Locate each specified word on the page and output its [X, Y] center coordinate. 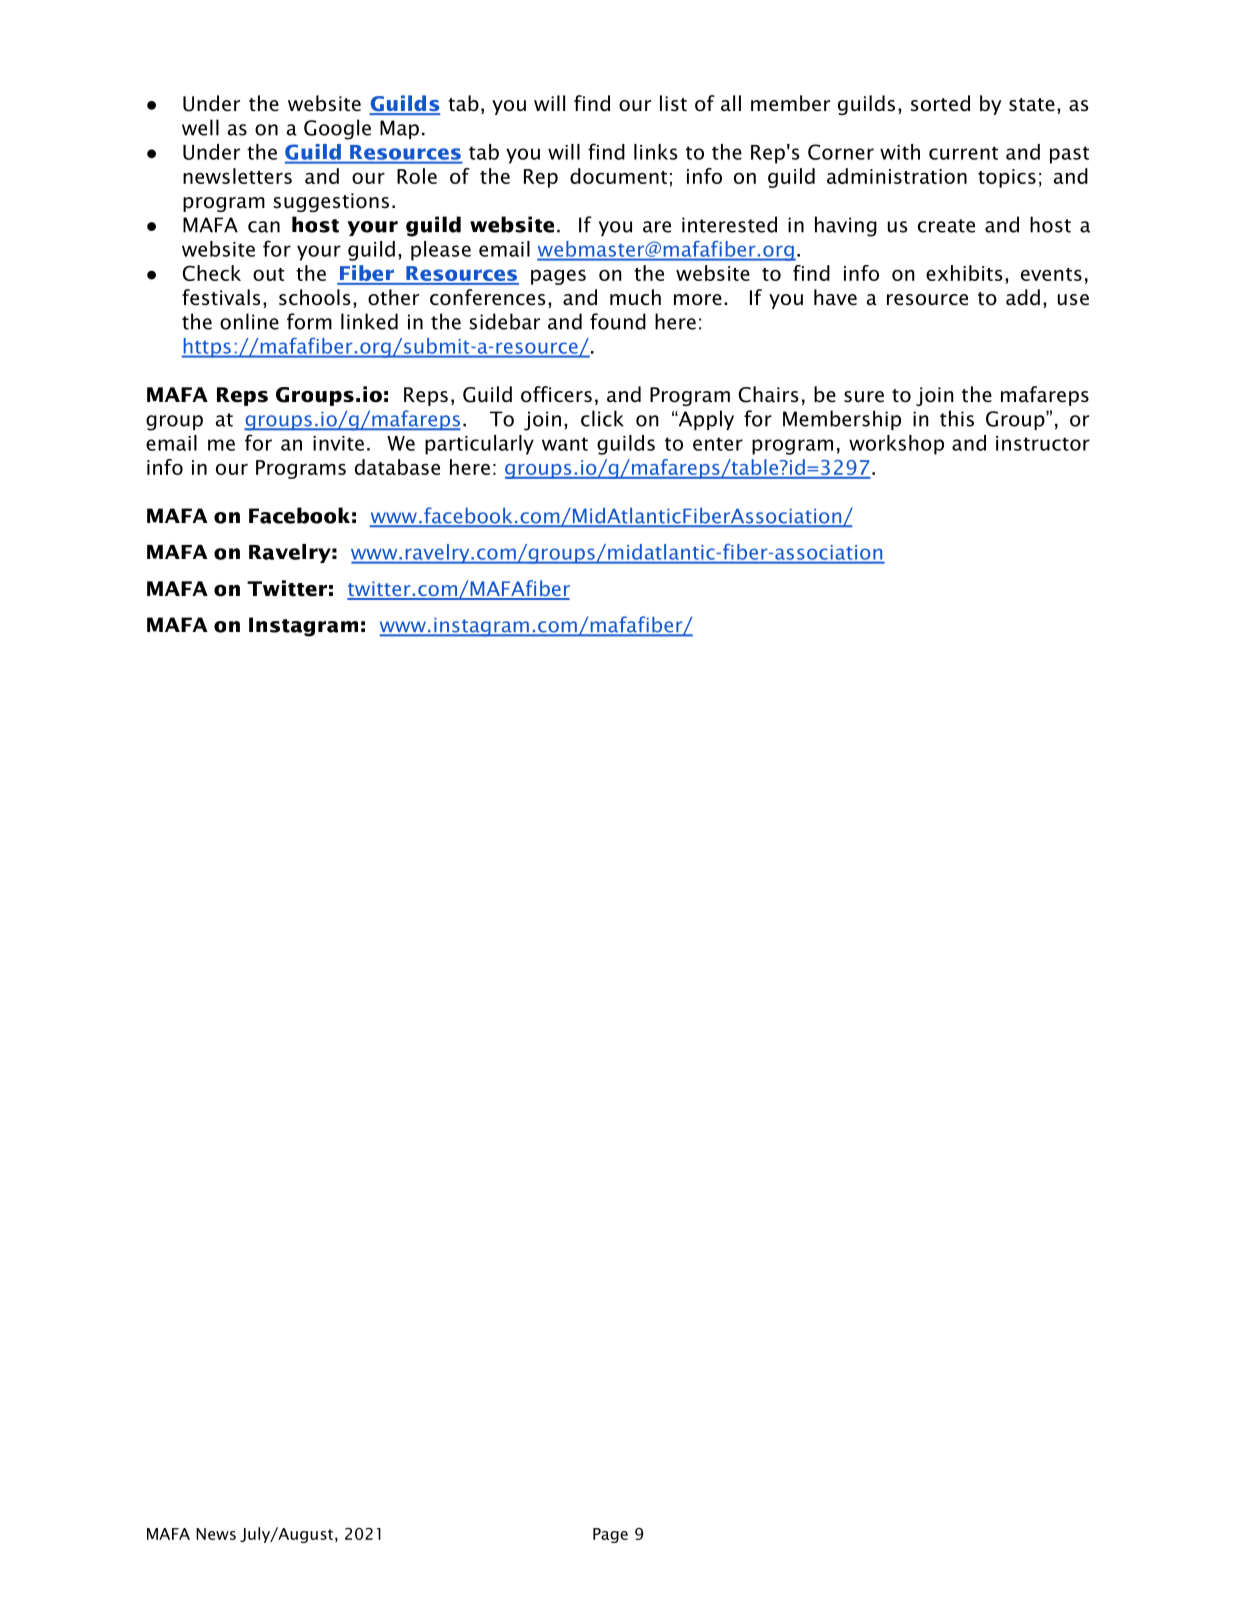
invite [338, 443]
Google [337, 129]
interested [729, 224]
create [946, 226]
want [565, 444]
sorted [940, 103]
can [264, 227]
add [1023, 297]
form [309, 321]
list [673, 103]
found [618, 321]
